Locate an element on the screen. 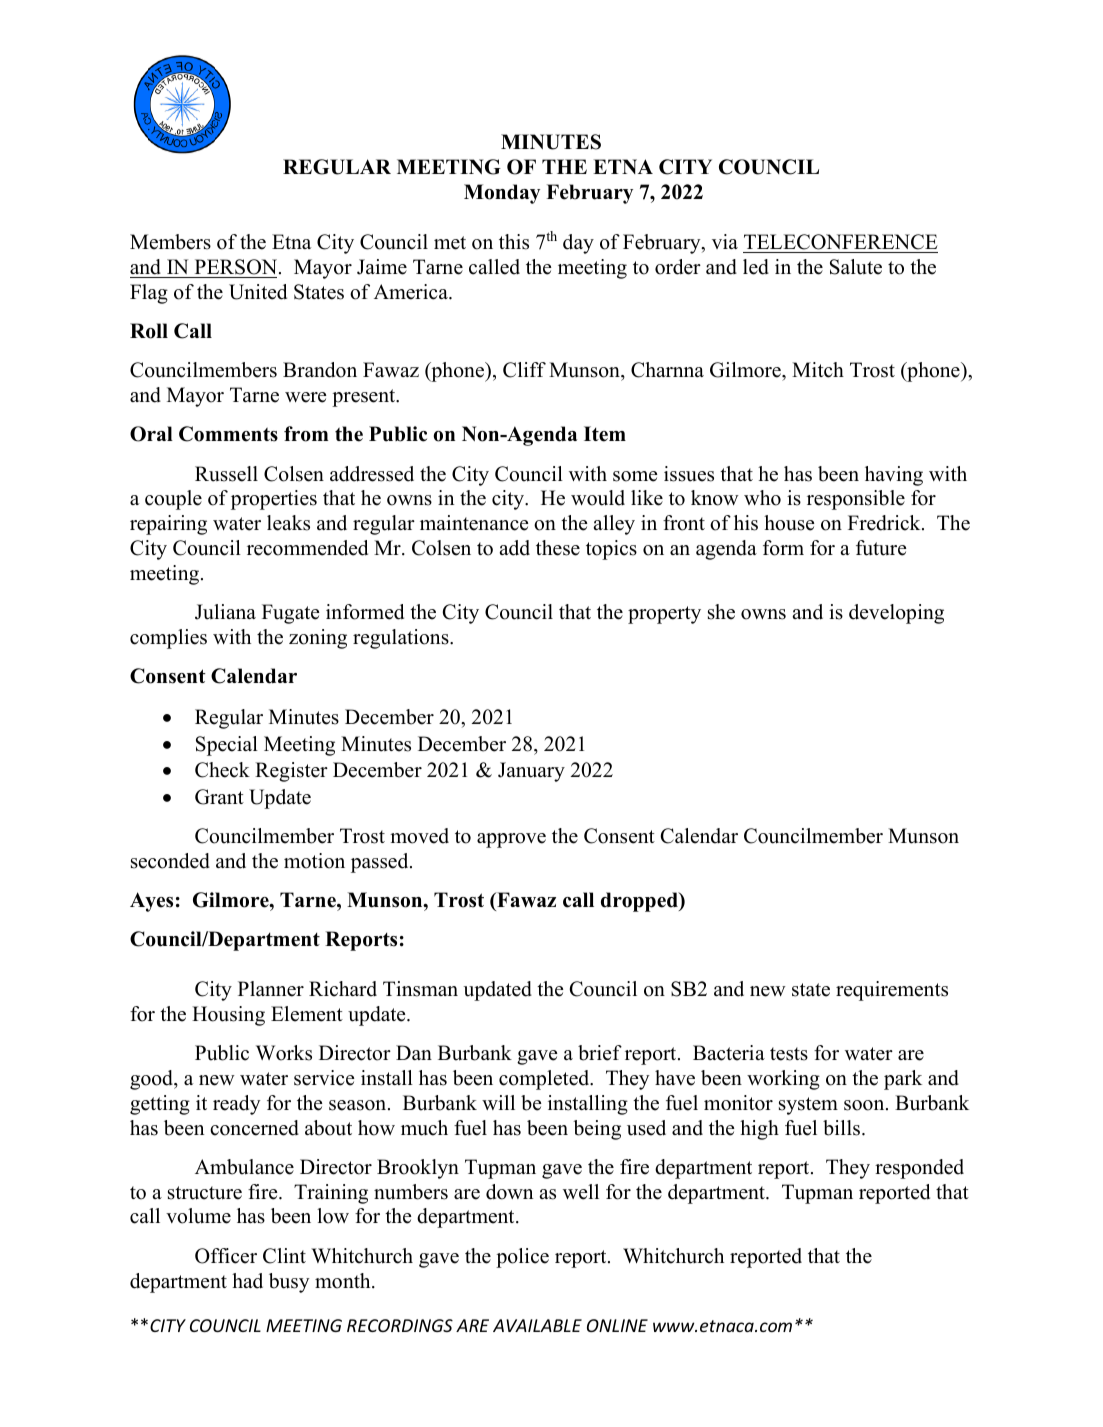 The image size is (1103, 1427). Juliana is located at coordinates (225, 612).
